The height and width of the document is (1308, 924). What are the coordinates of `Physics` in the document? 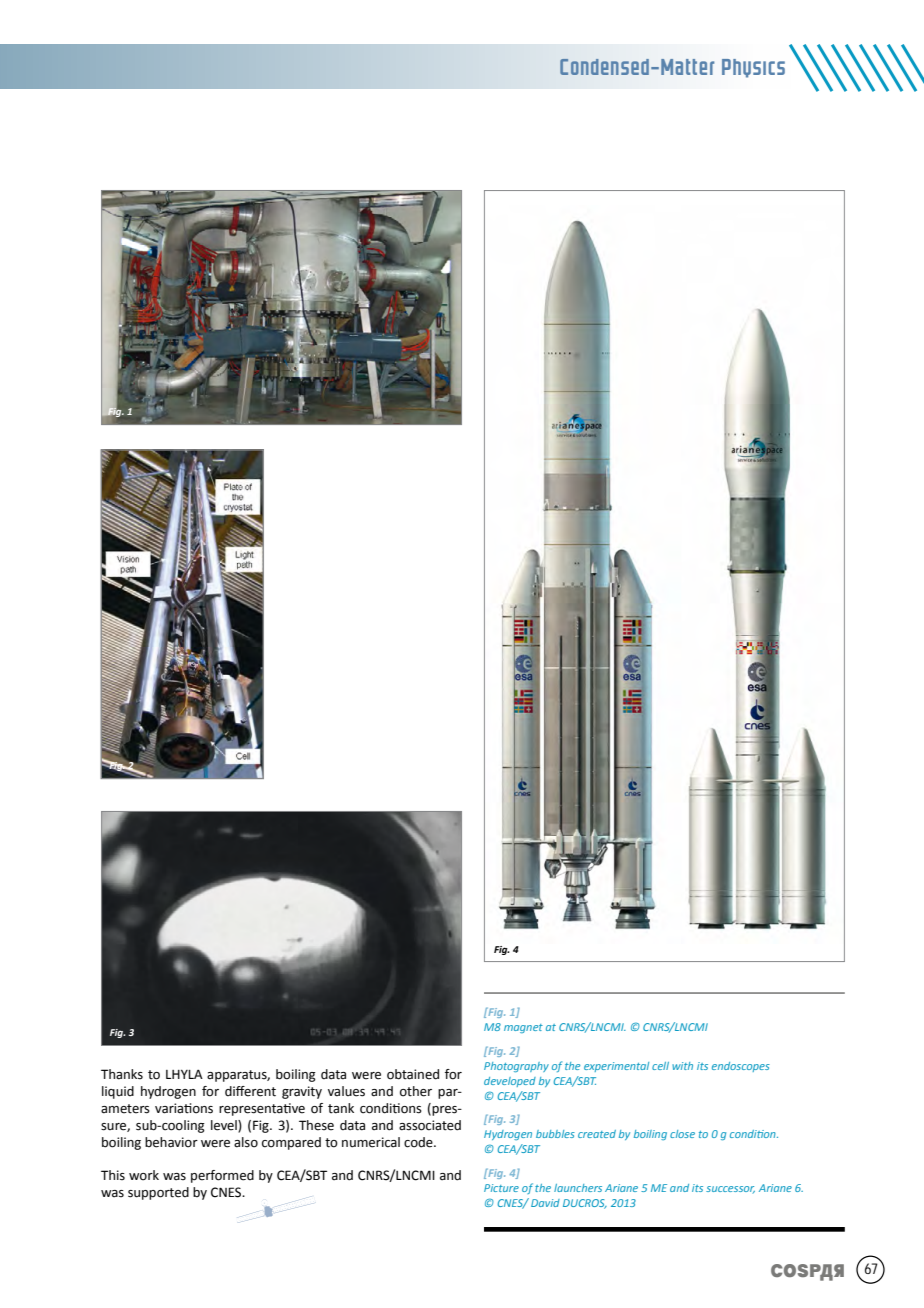 It's located at (753, 68).
